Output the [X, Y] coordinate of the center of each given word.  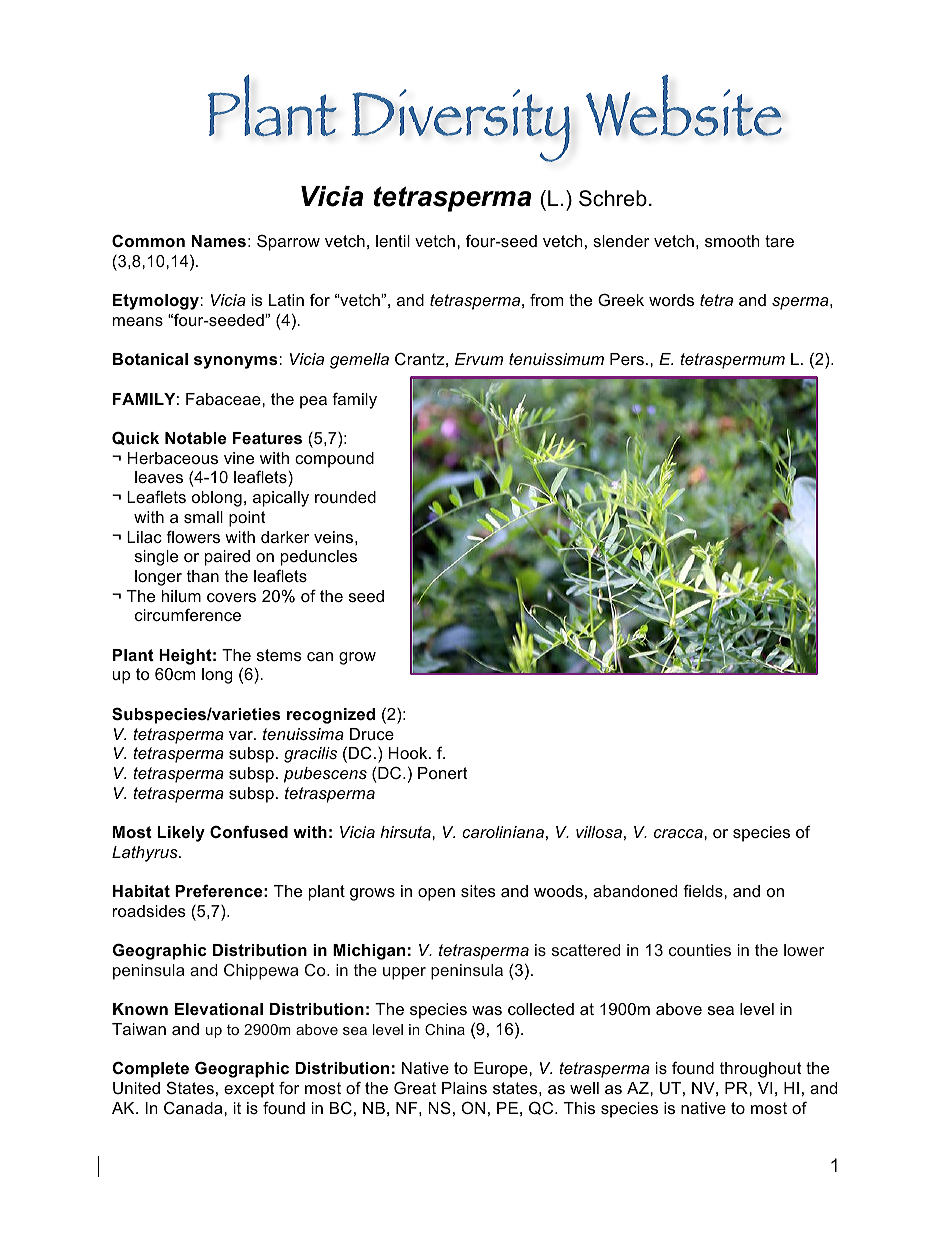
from [546, 299]
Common [148, 240]
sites [478, 891]
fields [704, 890]
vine [239, 458]
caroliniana [503, 832]
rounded [345, 497]
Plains [464, 1088]
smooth [732, 241]
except [249, 1090]
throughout [761, 1070]
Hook [409, 753]
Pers [627, 359]
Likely [181, 834]
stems [279, 655]
